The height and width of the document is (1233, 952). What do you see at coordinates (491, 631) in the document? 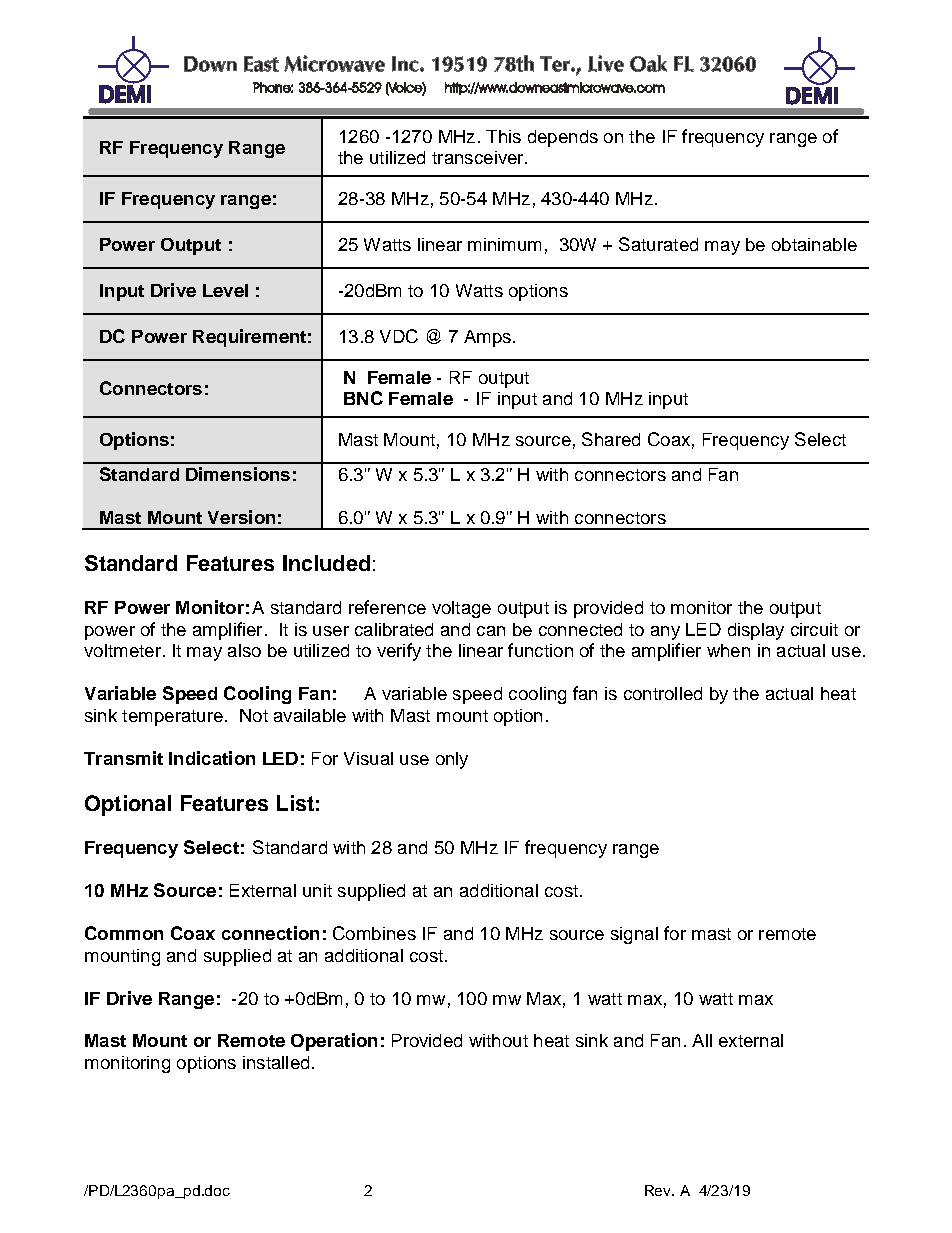
I see `can` at bounding box center [491, 631].
